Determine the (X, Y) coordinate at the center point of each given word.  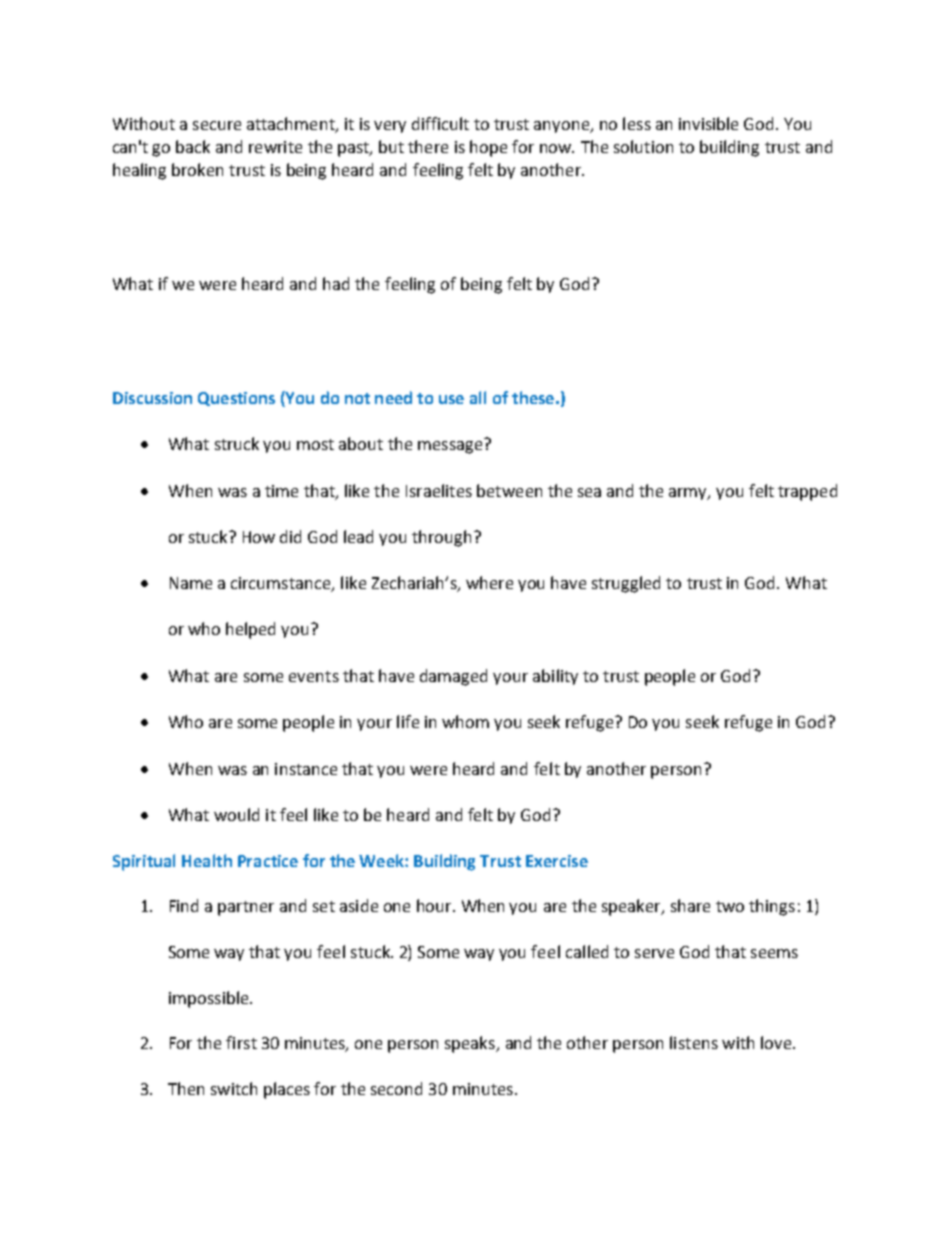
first (241, 1042)
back (193, 146)
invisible (708, 123)
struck (237, 443)
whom (465, 721)
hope (488, 148)
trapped (807, 492)
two (730, 906)
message (450, 447)
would (236, 814)
